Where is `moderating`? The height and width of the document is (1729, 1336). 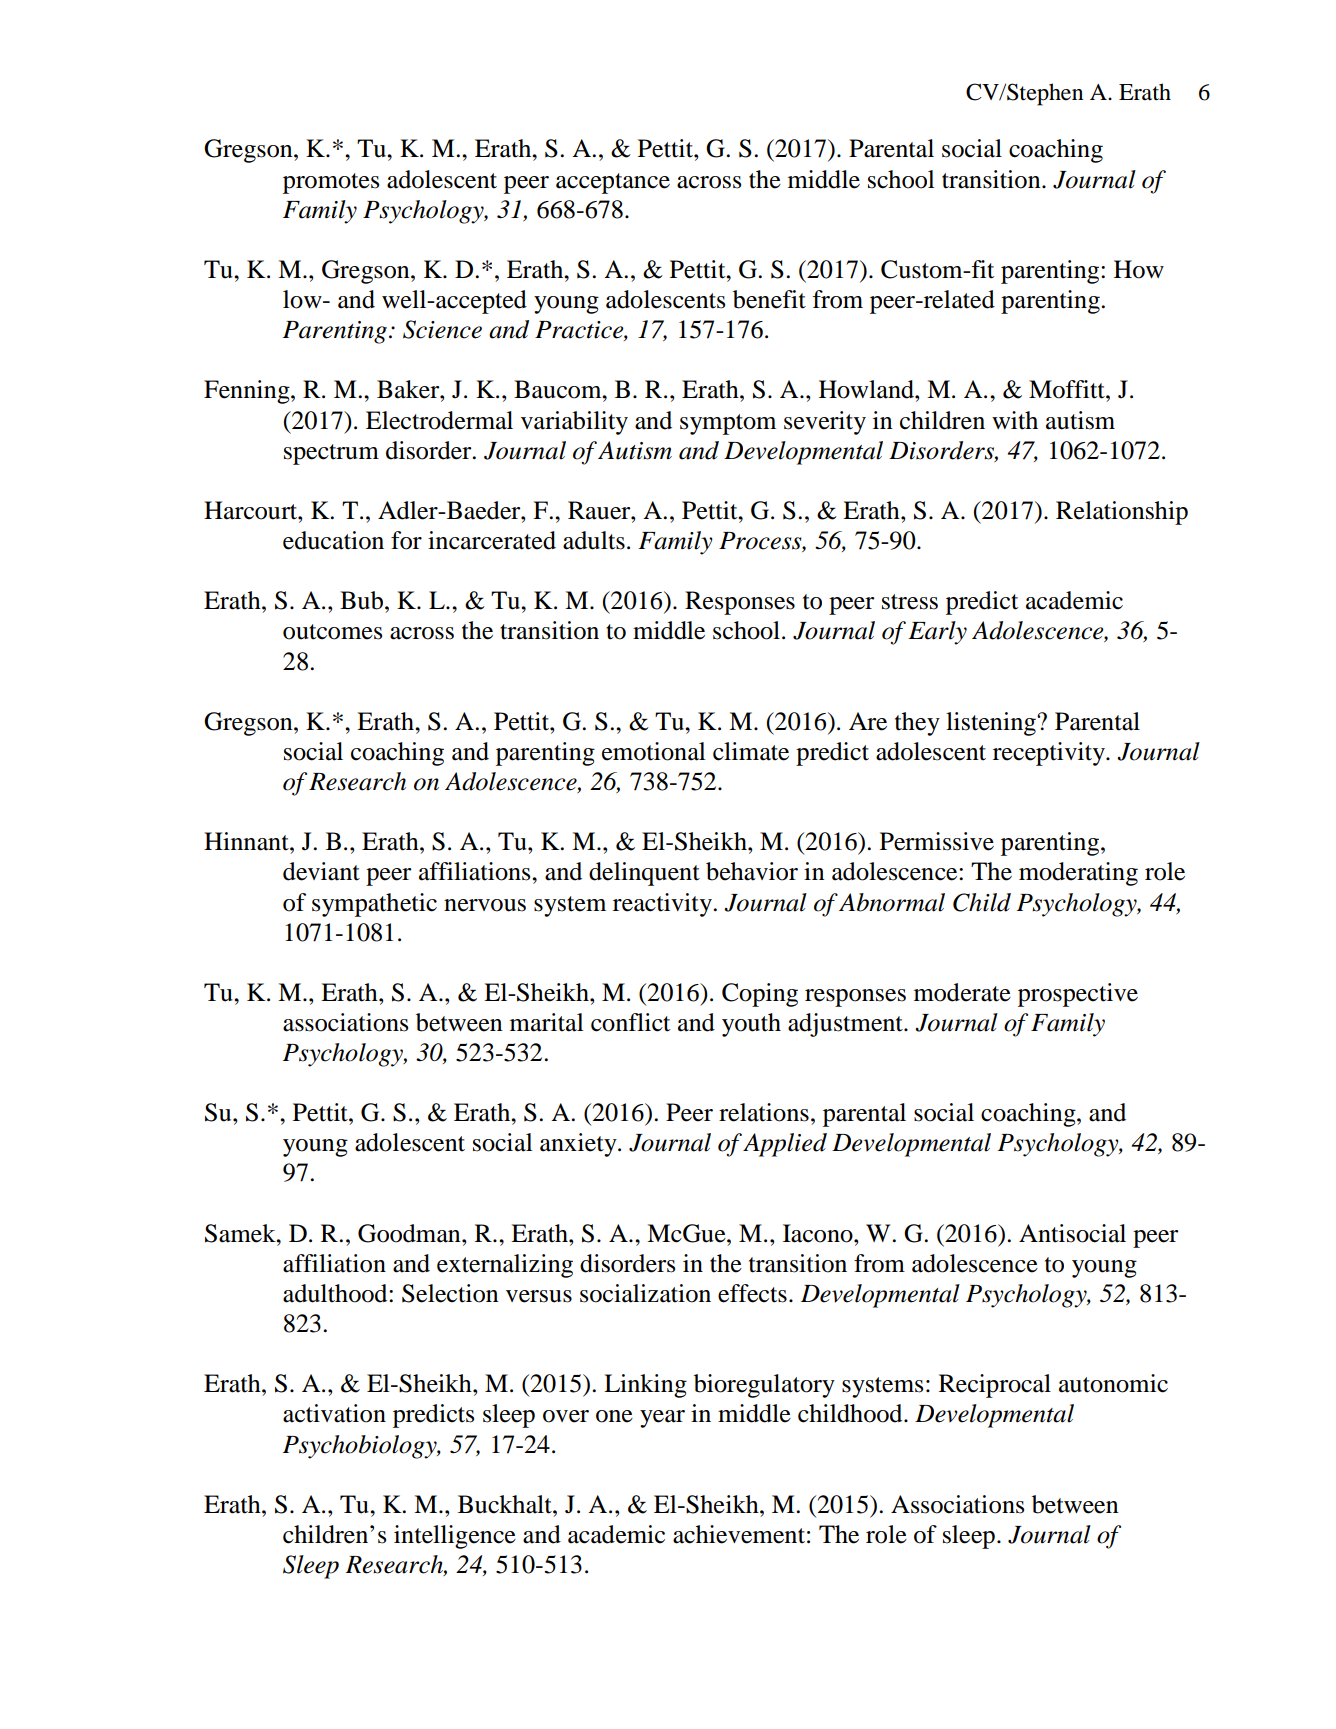
moderating is located at coordinates (1078, 874).
